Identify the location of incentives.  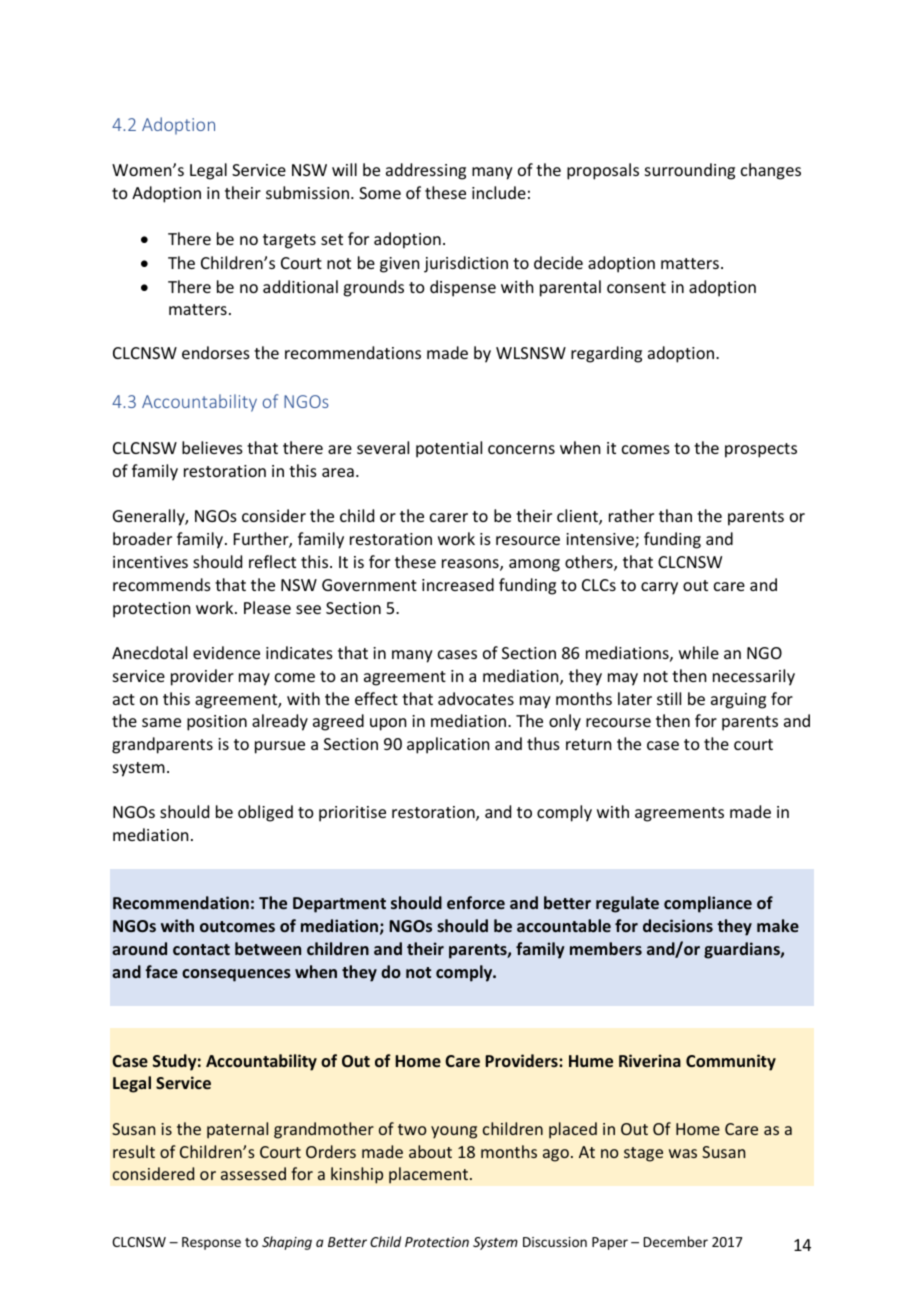
(150, 562).
